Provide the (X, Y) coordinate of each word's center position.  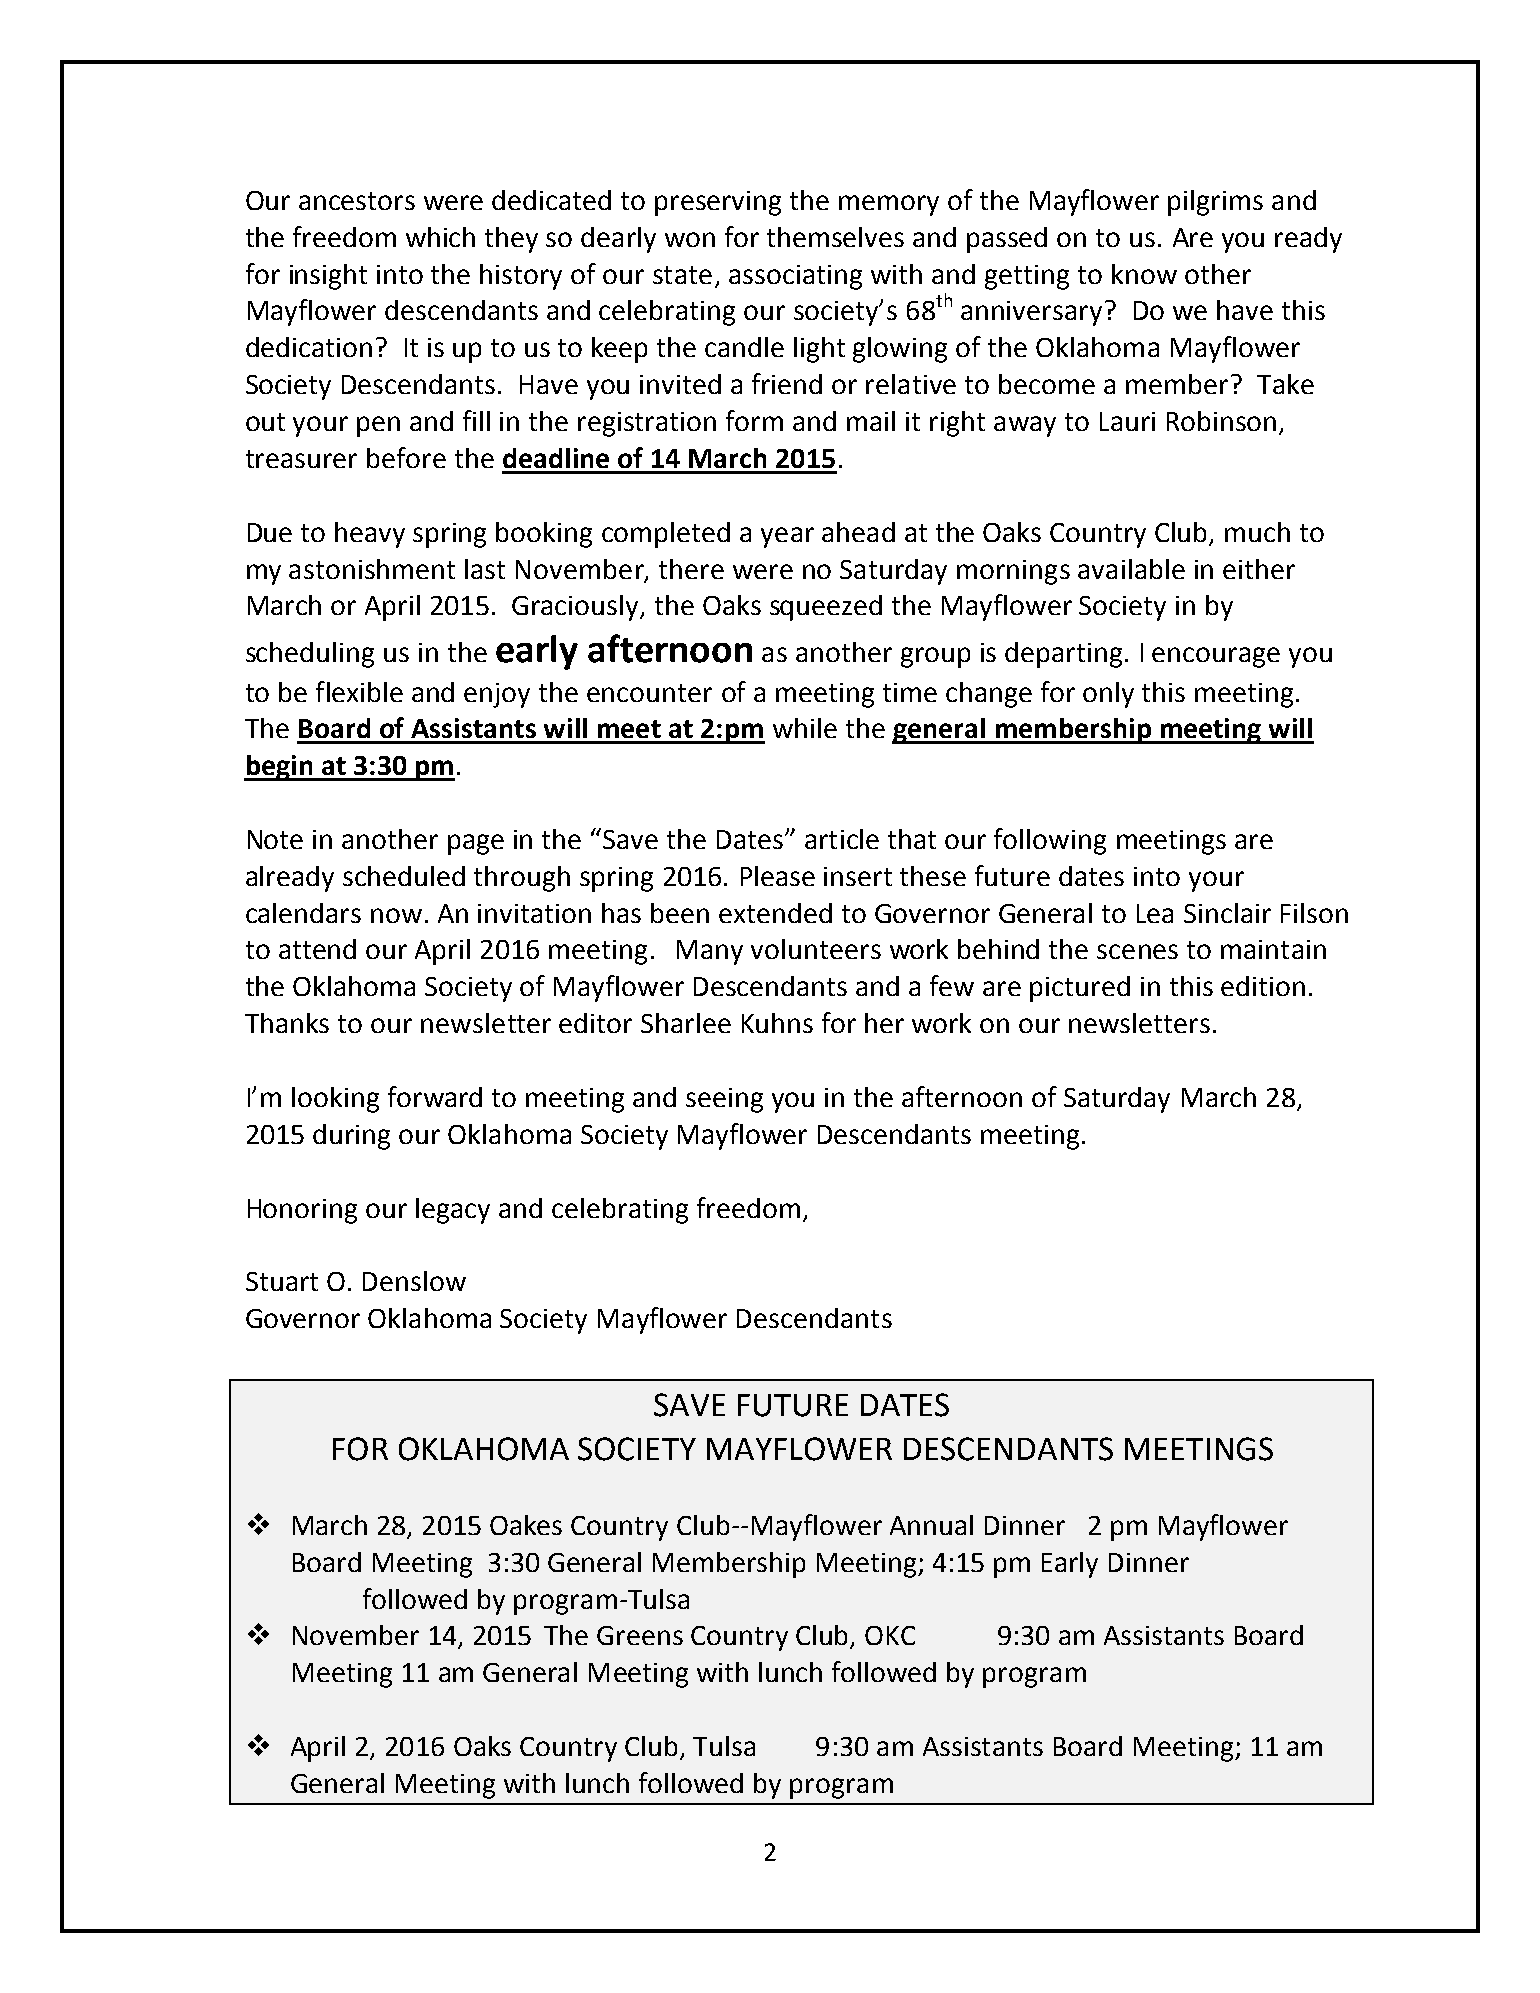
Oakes (526, 1525)
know (1144, 274)
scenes (1137, 951)
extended (775, 913)
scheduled (404, 876)
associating (795, 277)
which (440, 237)
